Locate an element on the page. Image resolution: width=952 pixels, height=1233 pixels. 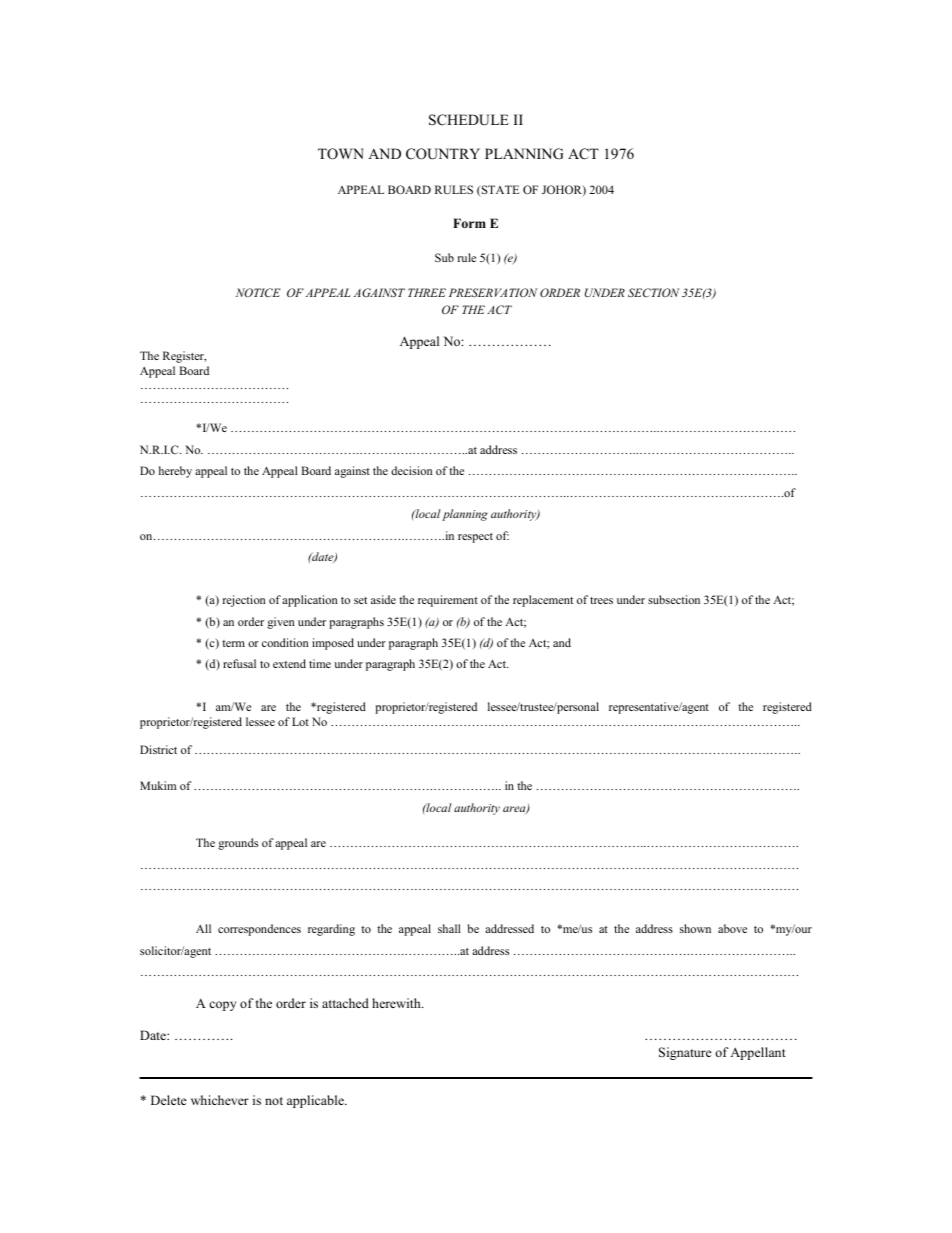
District is located at coordinates (158, 749).
